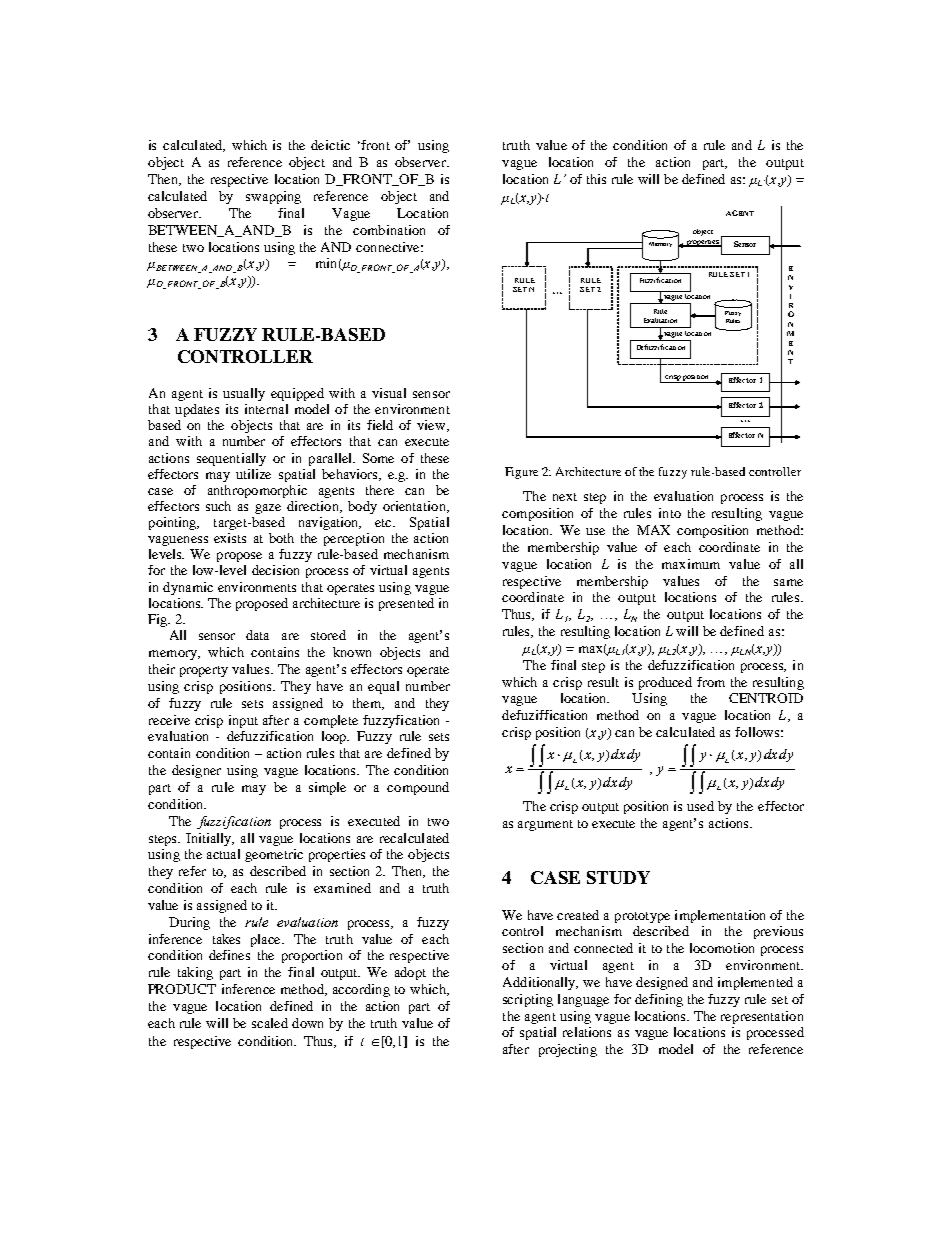 The height and width of the document is (1233, 952). Describe the element at coordinates (273, 197) in the document. I see `swapping` at that location.
